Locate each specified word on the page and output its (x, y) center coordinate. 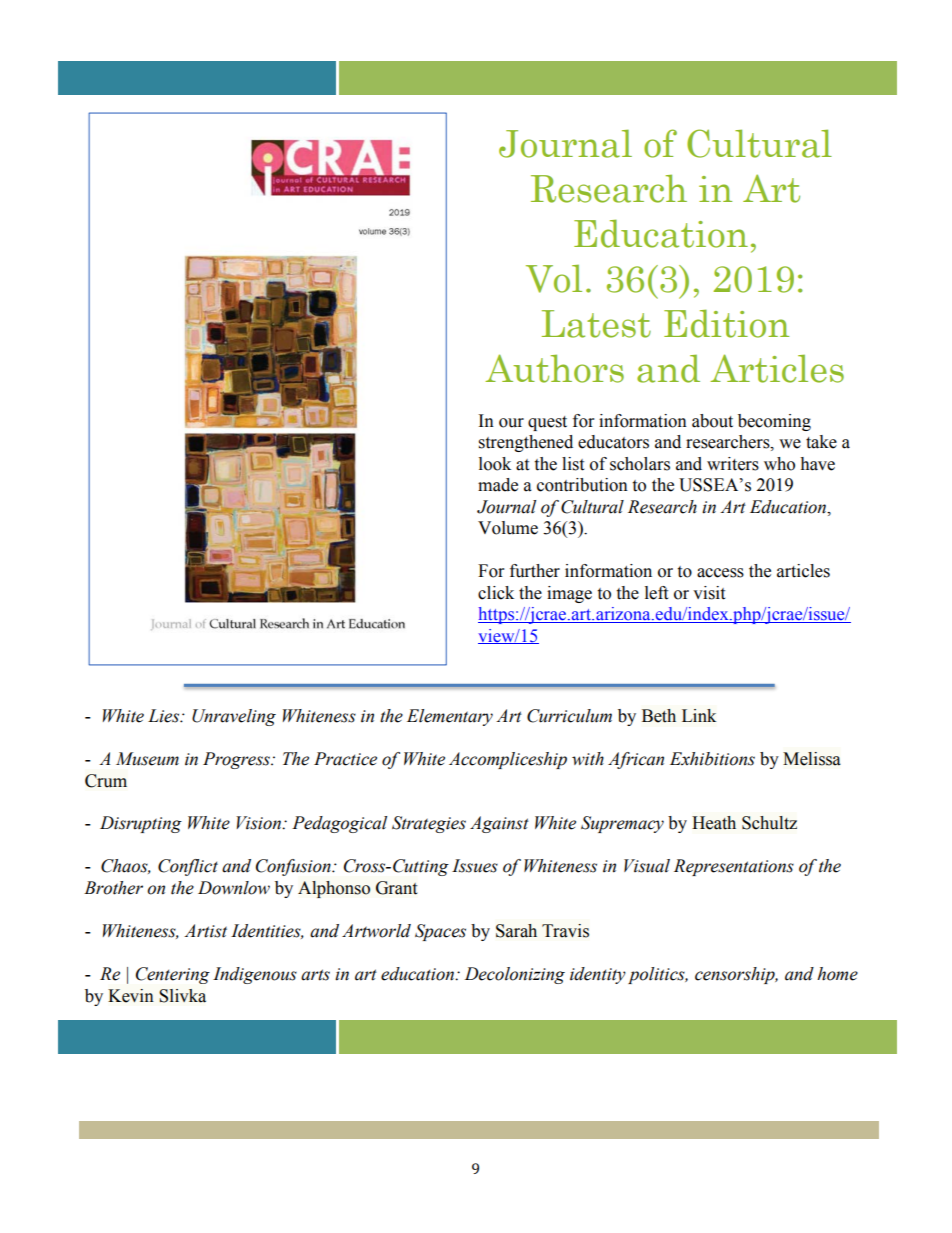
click (496, 593)
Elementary (450, 717)
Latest (596, 324)
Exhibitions (712, 759)
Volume (508, 528)
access (720, 573)
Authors (554, 368)
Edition (726, 323)
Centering (173, 975)
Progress (237, 760)
